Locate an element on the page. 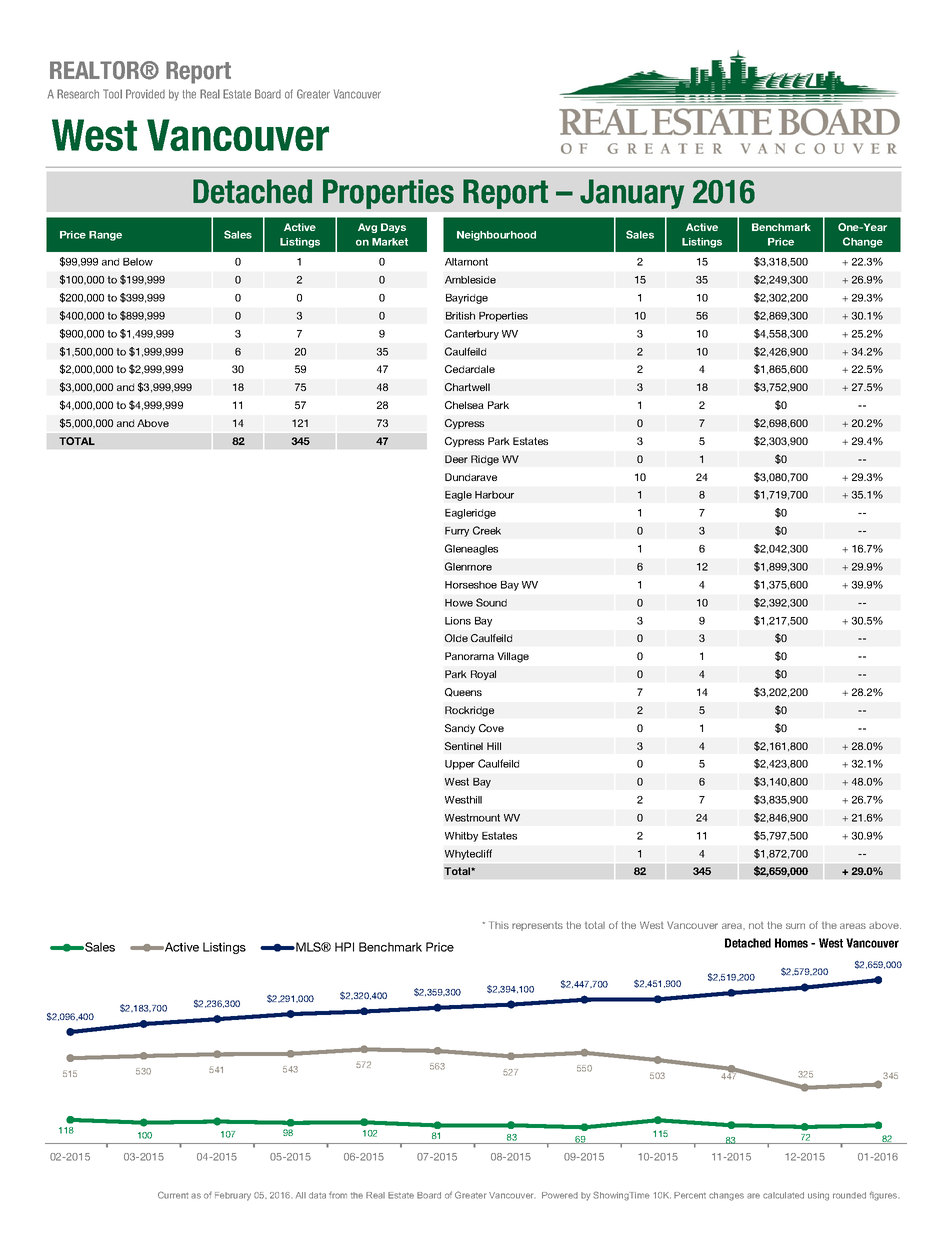 The width and height of the page is (952, 1233). Neighbourhood is located at coordinates (496, 236).
